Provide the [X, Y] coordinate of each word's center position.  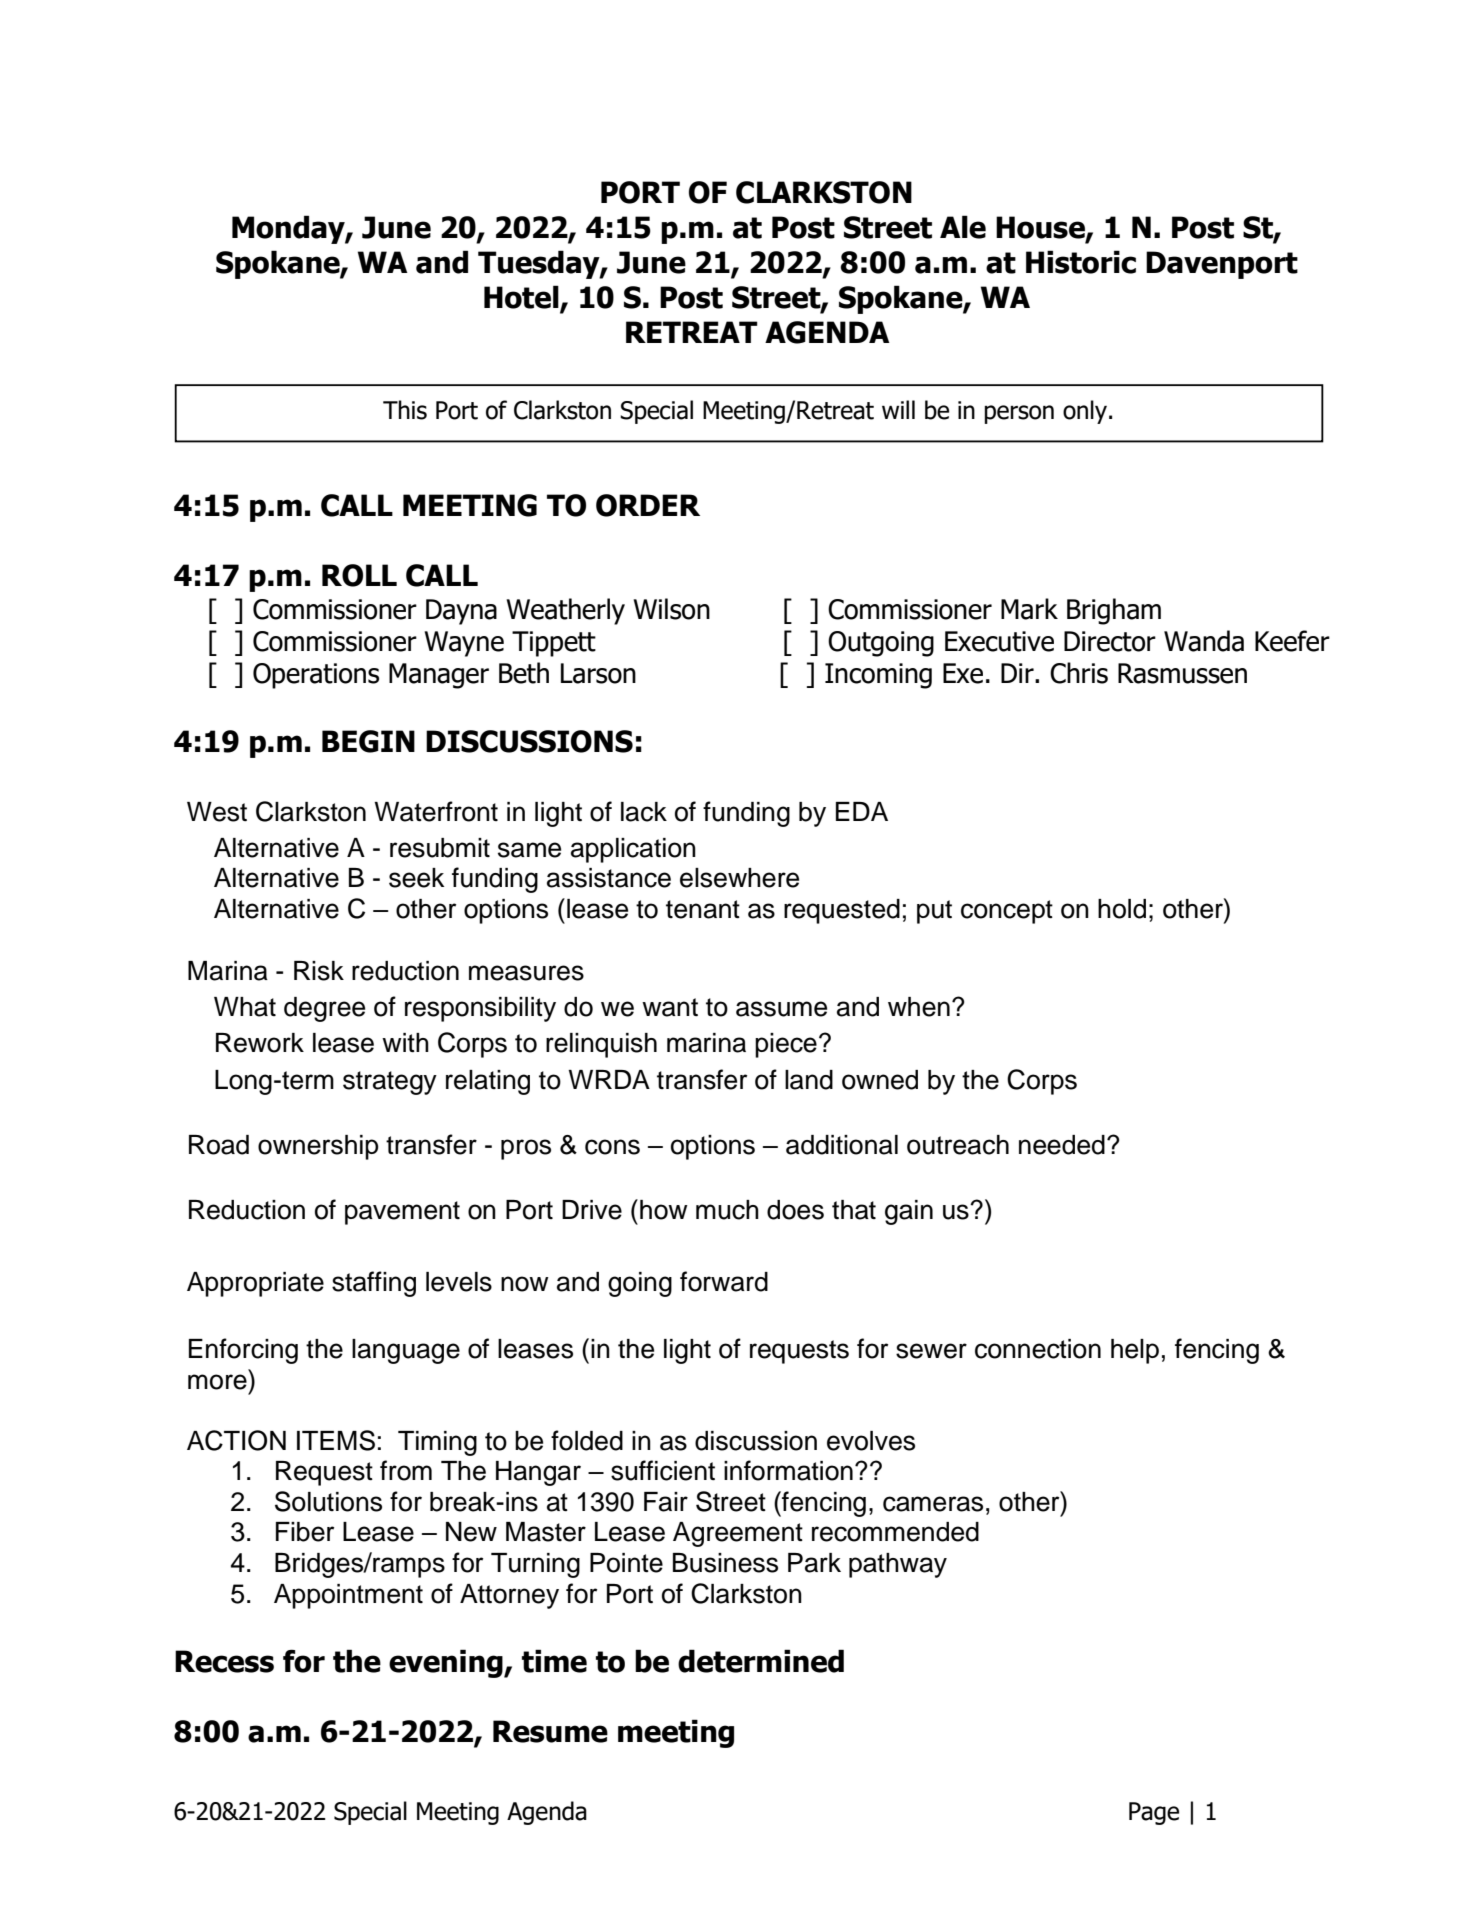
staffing [374, 1284]
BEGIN [368, 741]
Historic [1081, 262]
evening [447, 1663]
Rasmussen [1182, 673]
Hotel [522, 298]
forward [724, 1281]
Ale [963, 227]
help [1135, 1351]
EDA [862, 811]
